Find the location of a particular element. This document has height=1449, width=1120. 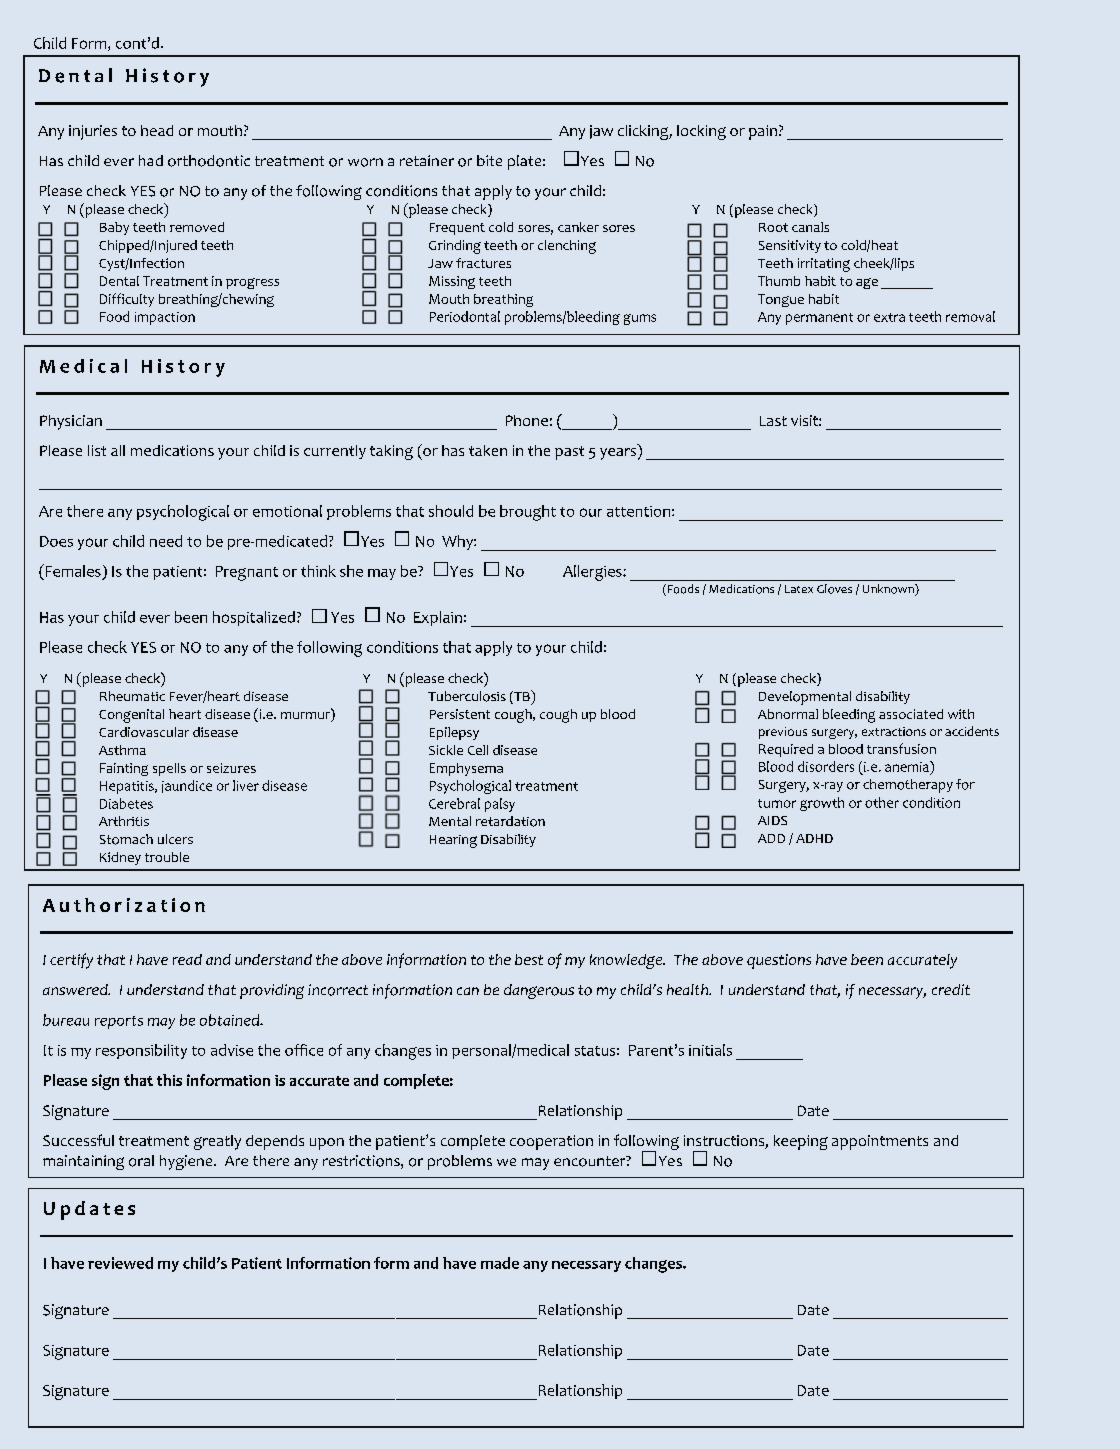

Hearing is located at coordinates (453, 841).
